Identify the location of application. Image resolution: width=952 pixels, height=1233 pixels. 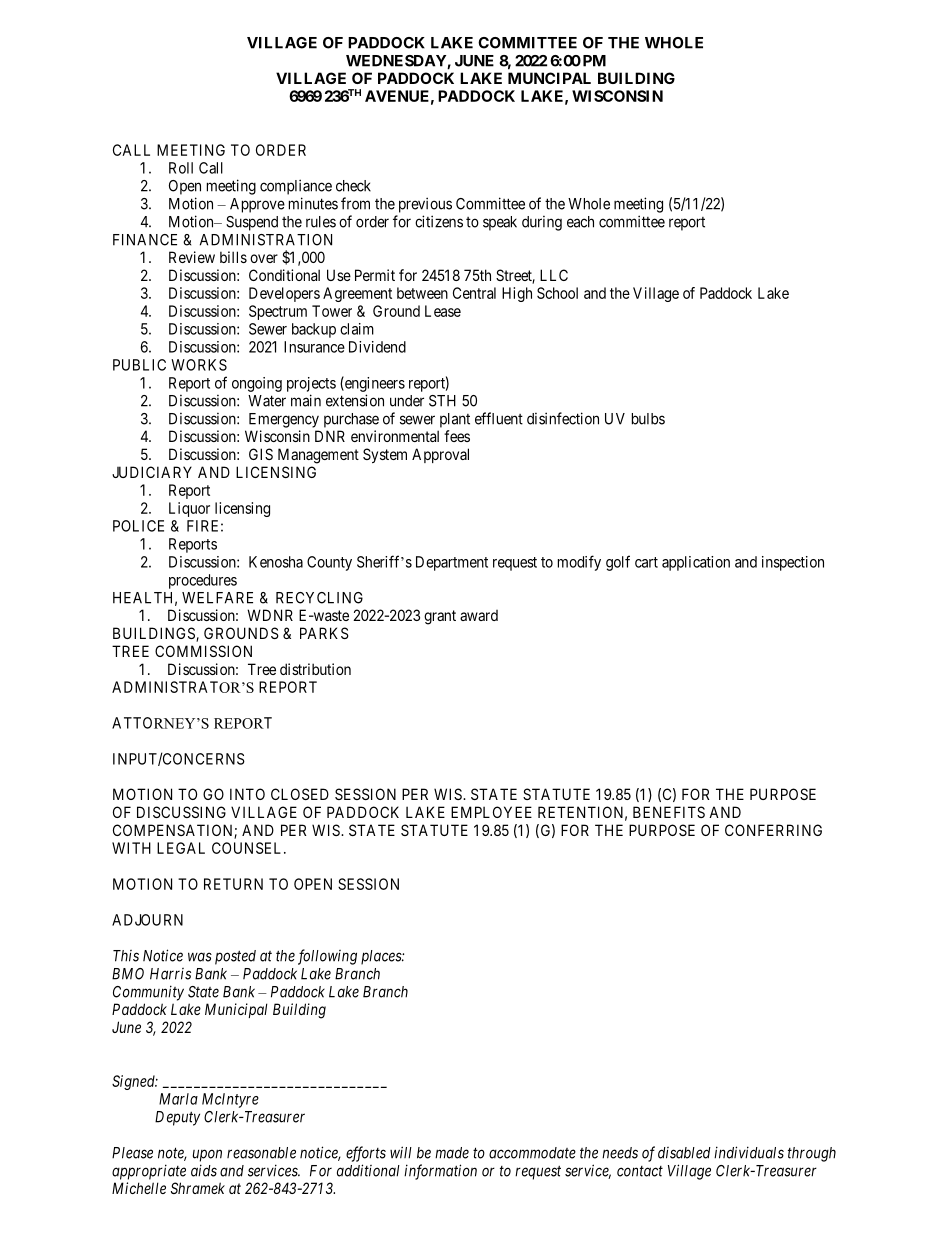
(696, 563).
